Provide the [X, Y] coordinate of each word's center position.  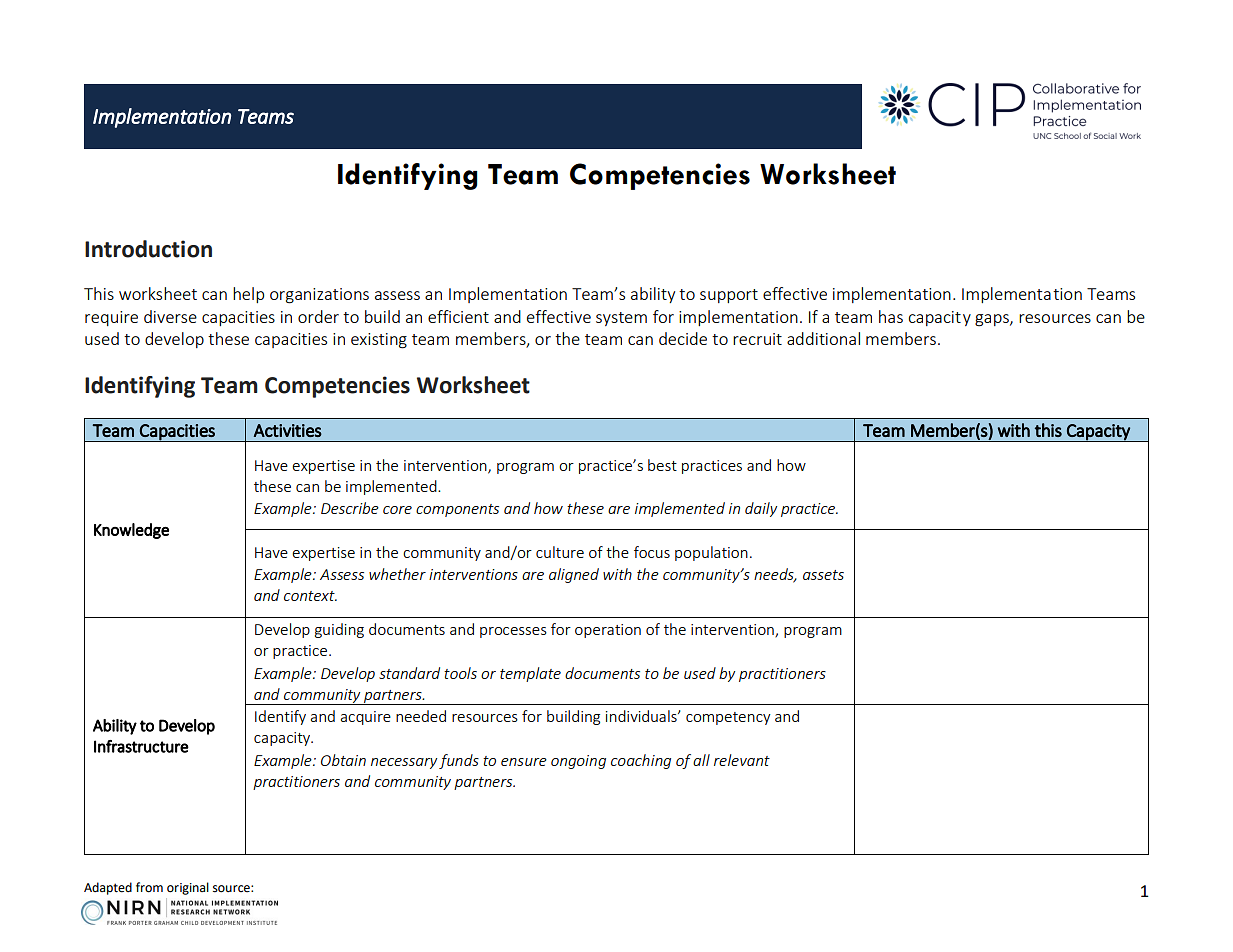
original [188, 888]
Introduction [148, 249]
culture [560, 552]
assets [823, 575]
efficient [458, 316]
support [729, 296]
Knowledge [131, 531]
